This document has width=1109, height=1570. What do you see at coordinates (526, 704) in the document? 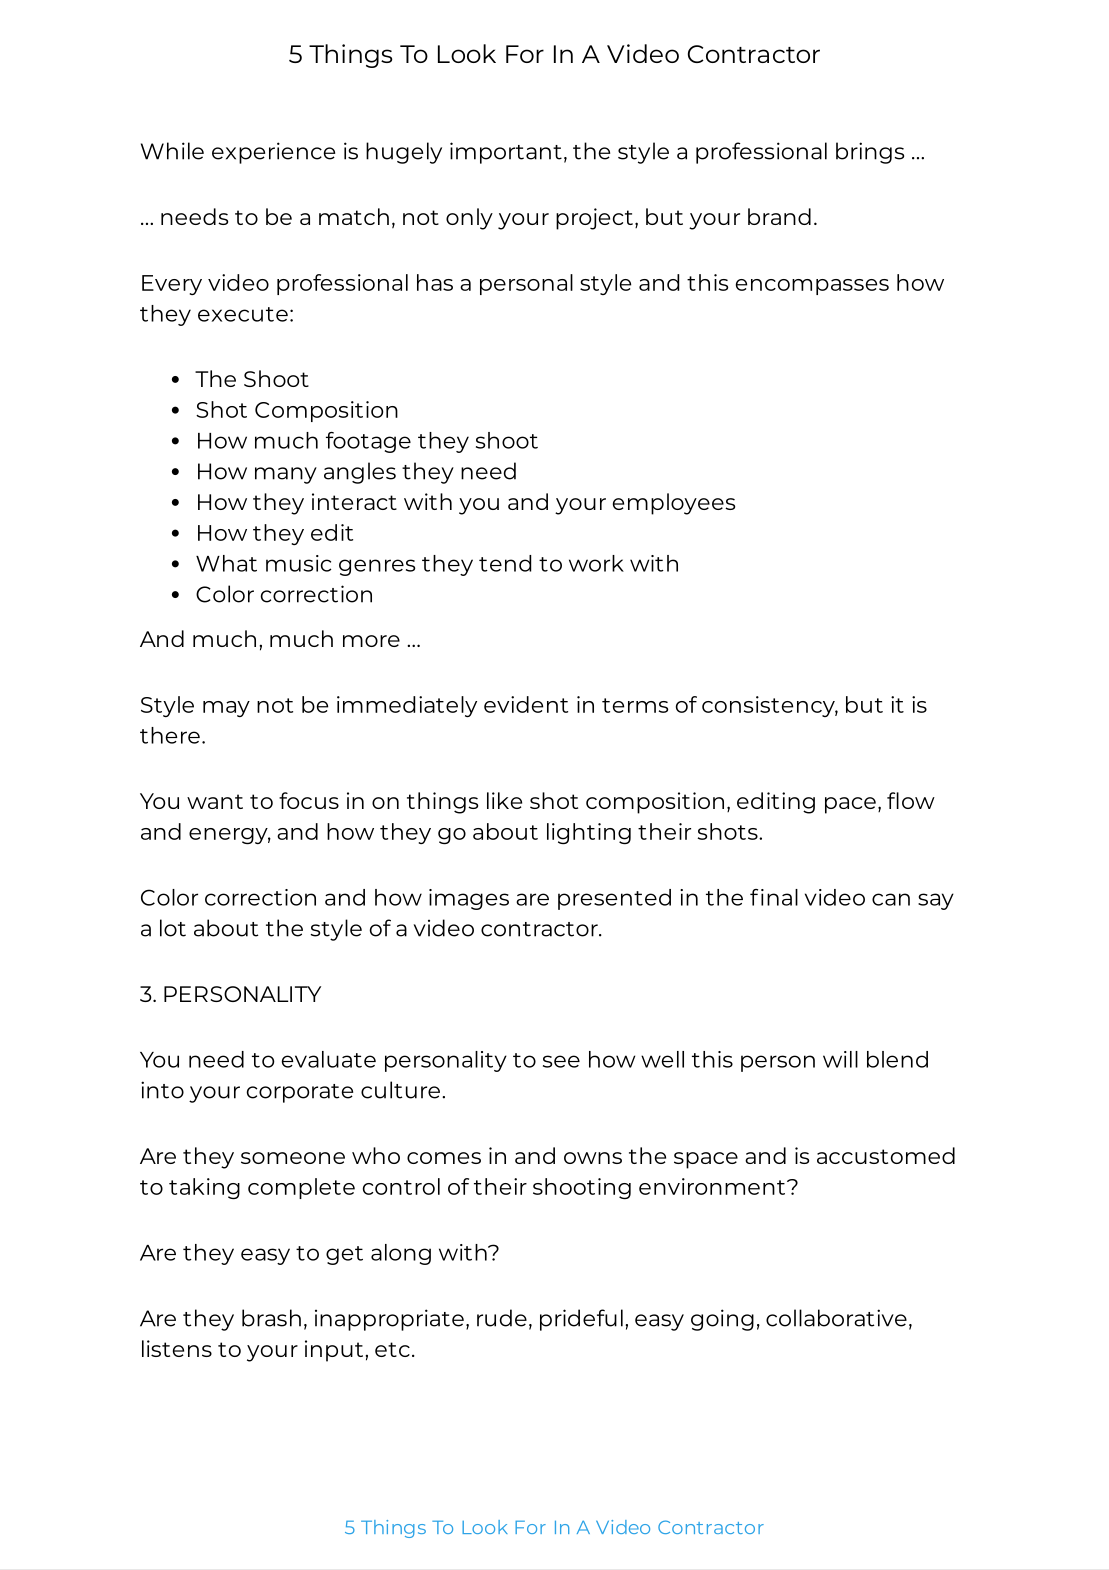
I see `evident` at bounding box center [526, 704].
